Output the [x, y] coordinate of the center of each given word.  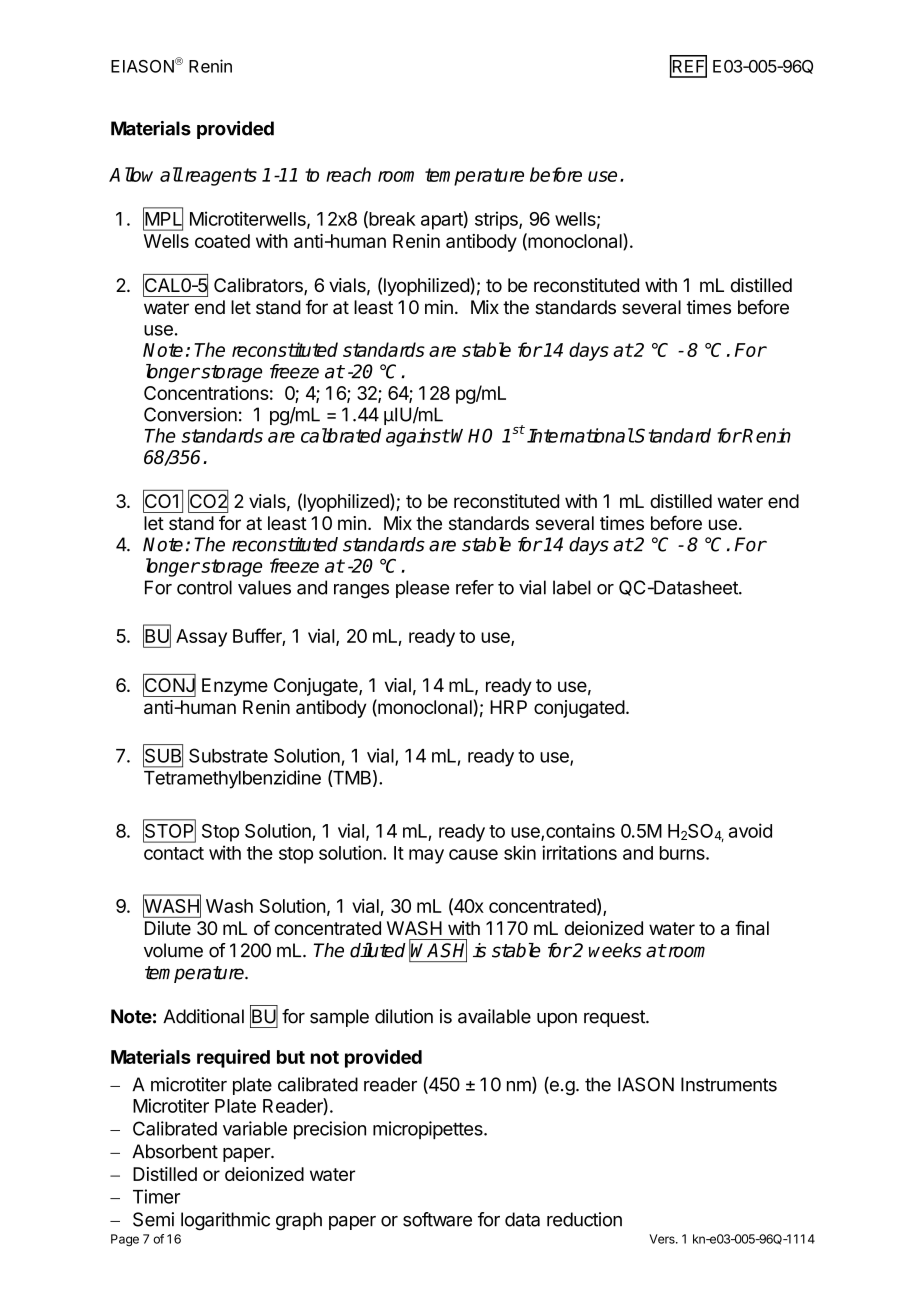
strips [497, 220]
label [572, 587]
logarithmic [225, 1221]
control [204, 587]
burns [683, 853]
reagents [221, 177]
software [437, 1219]
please [422, 589]
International [580, 435]
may [426, 856]
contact [174, 853]
